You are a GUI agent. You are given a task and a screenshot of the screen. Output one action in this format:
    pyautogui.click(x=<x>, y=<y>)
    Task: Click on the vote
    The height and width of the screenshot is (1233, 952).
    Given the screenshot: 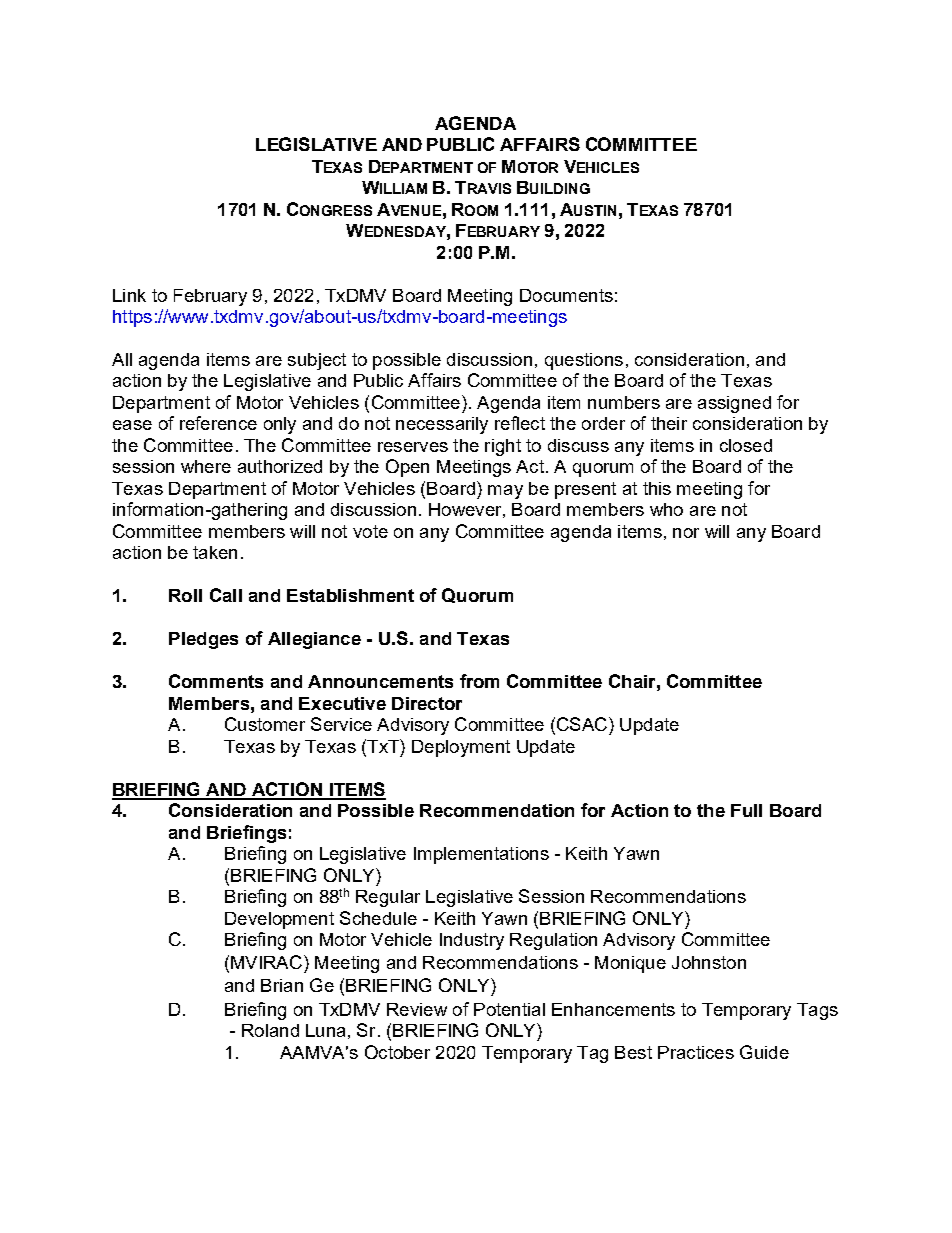 What is the action you would take?
    pyautogui.click(x=370, y=531)
